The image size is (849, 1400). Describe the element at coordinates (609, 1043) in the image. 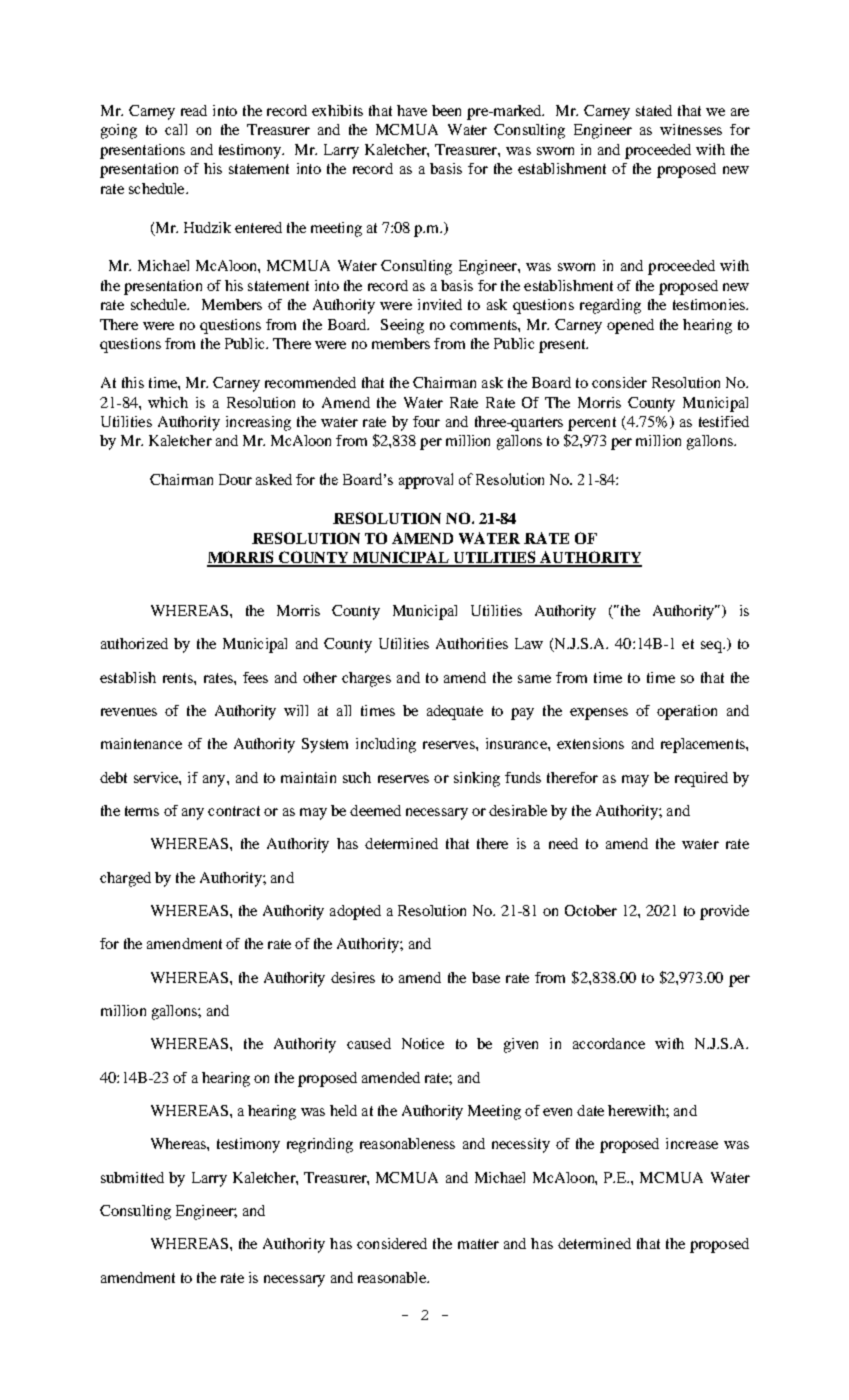

I see `accordance` at that location.
